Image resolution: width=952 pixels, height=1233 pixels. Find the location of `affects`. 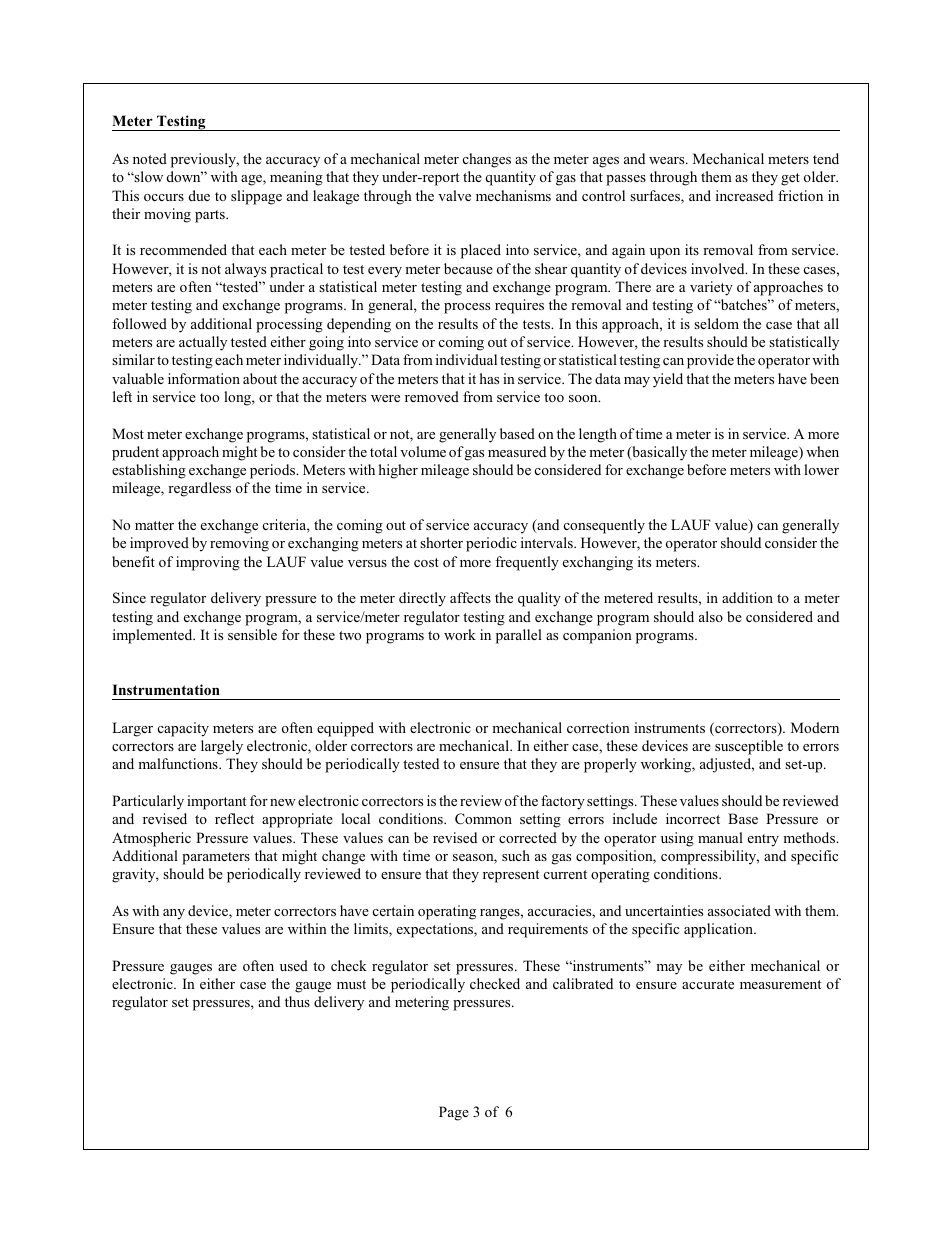

affects is located at coordinates (470, 597).
